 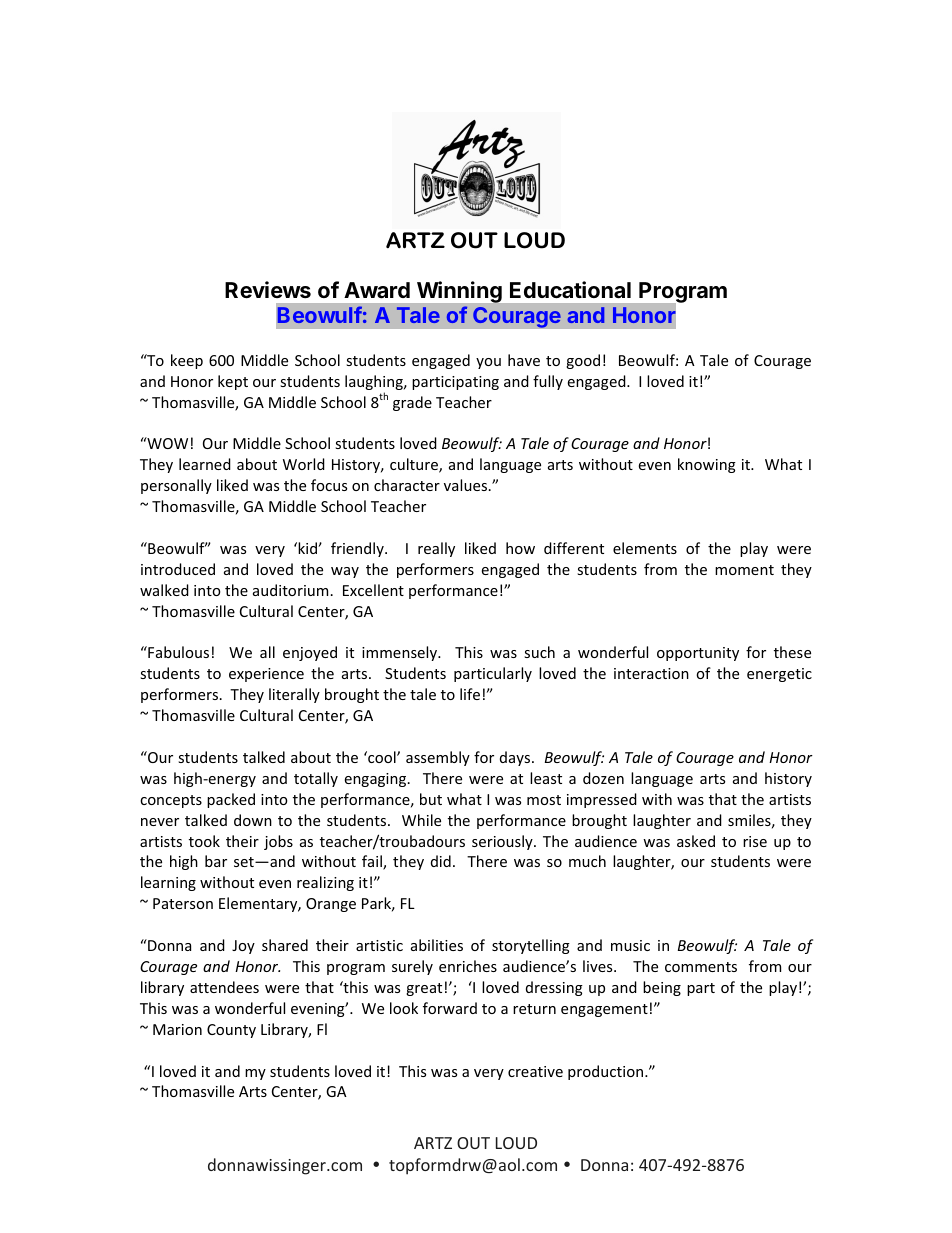 What do you see at coordinates (459, 292) in the image?
I see `Winning` at bounding box center [459, 292].
